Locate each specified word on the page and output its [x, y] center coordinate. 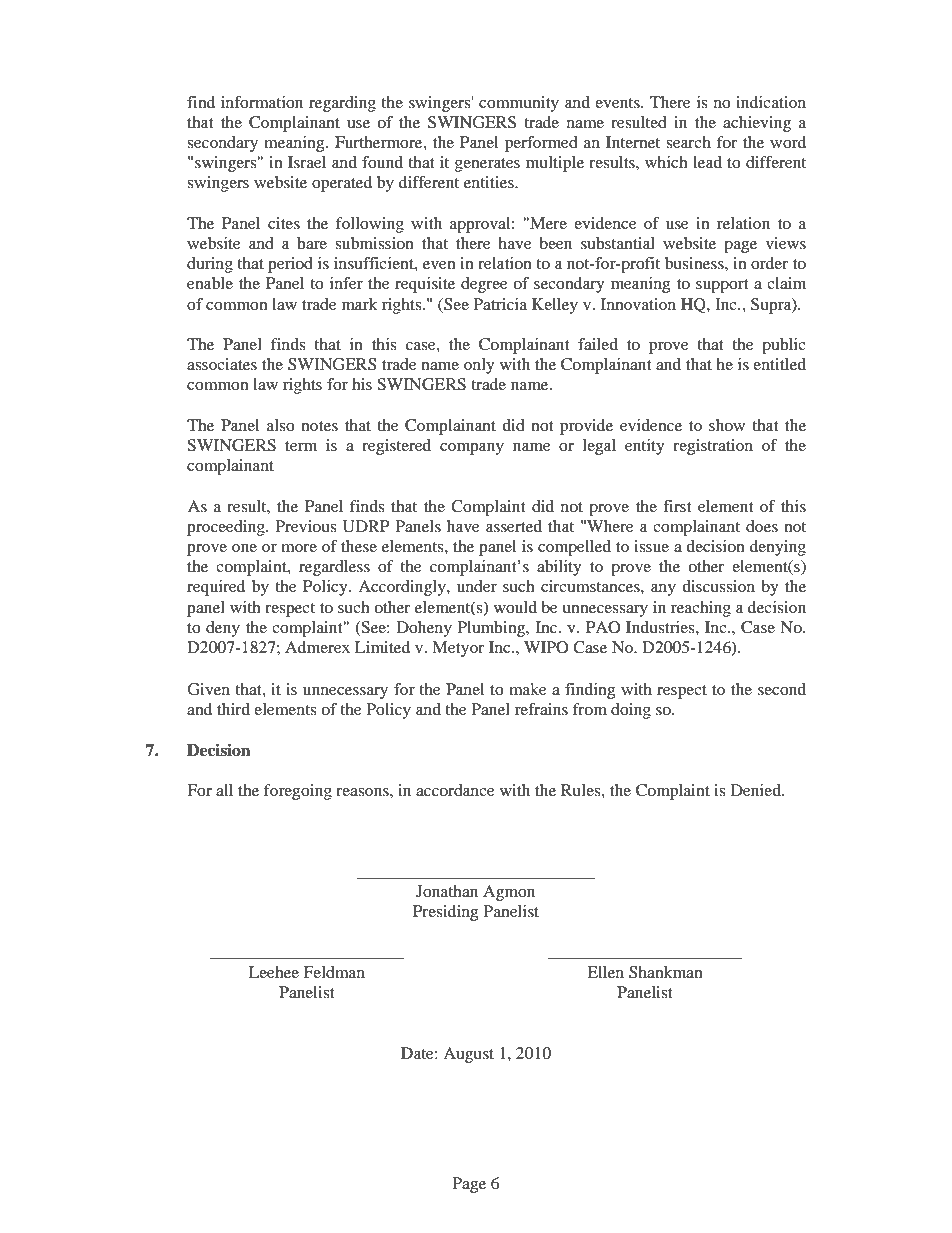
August [468, 1055]
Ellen [605, 972]
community [519, 104]
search [688, 142]
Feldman [334, 972]
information [262, 102]
